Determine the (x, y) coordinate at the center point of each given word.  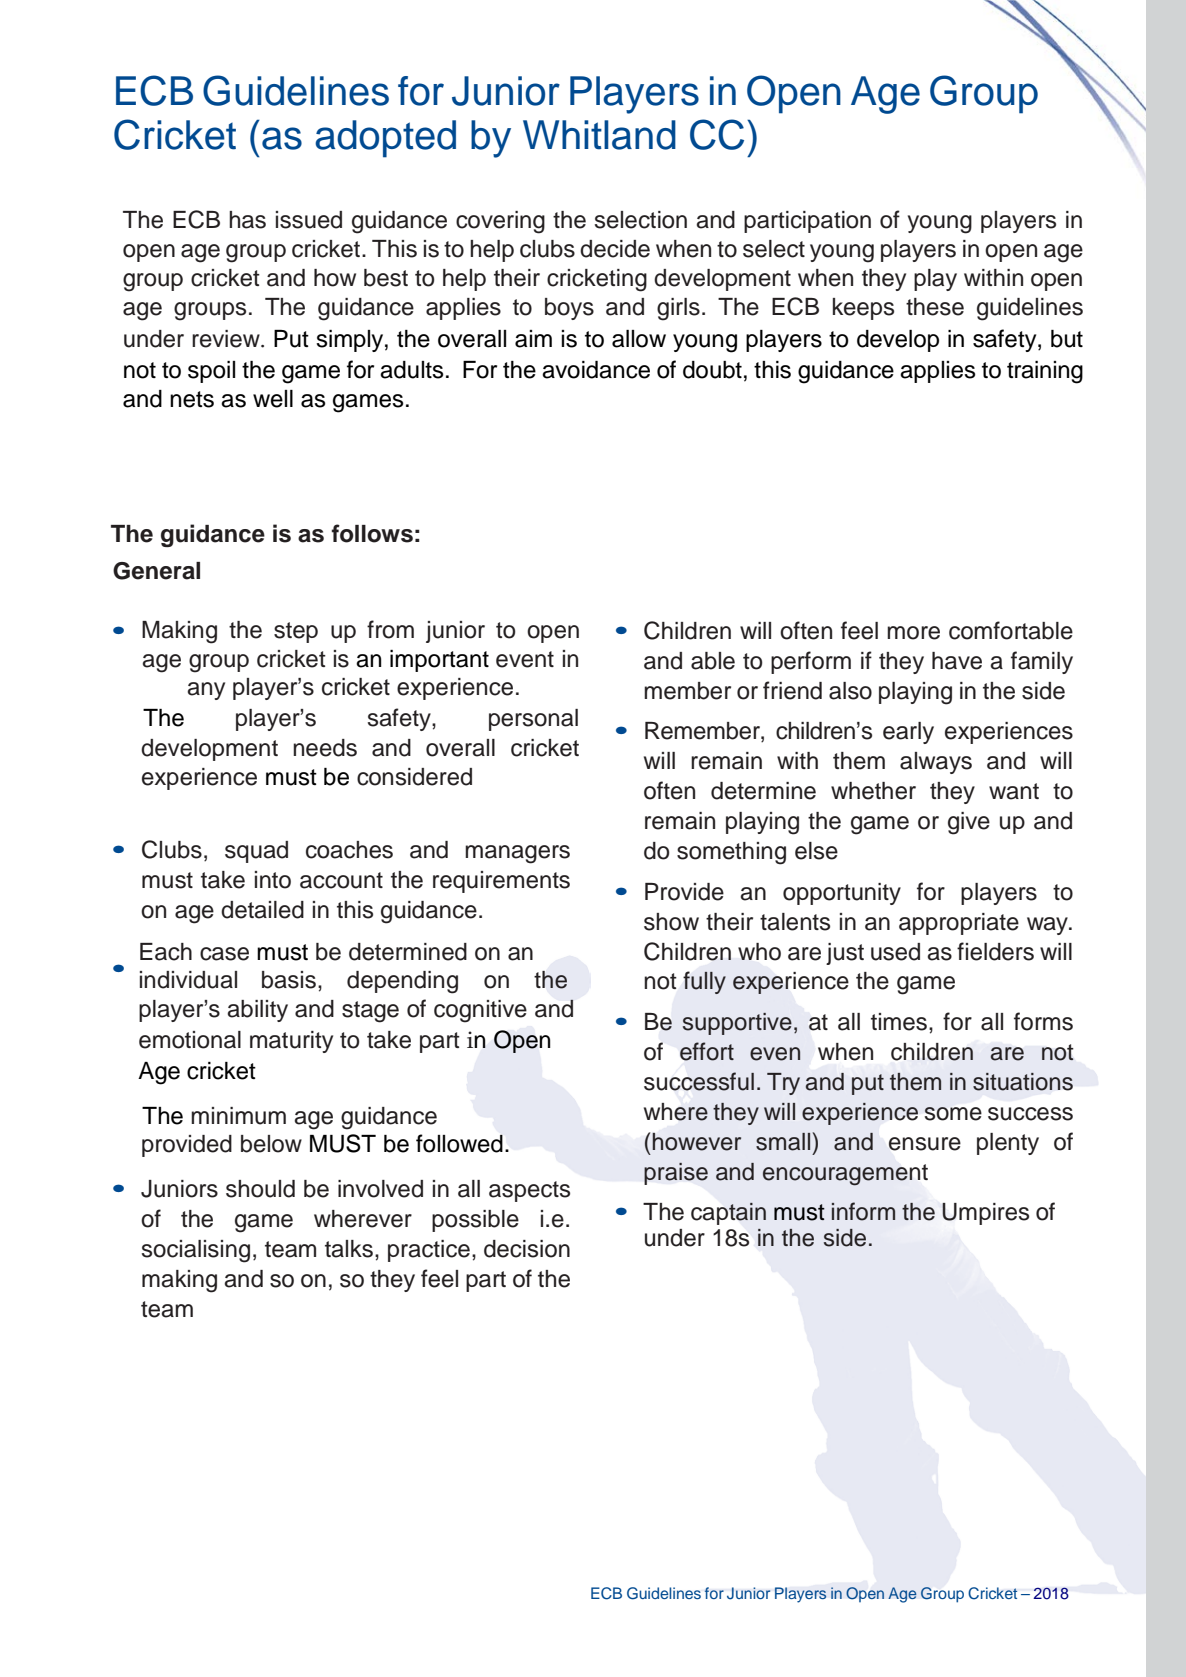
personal (533, 720)
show (671, 922)
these (935, 307)
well (273, 399)
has (247, 220)
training (1045, 372)
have (957, 661)
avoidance (596, 370)
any (206, 691)
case (224, 954)
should (260, 1189)
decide (615, 249)
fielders (995, 951)
